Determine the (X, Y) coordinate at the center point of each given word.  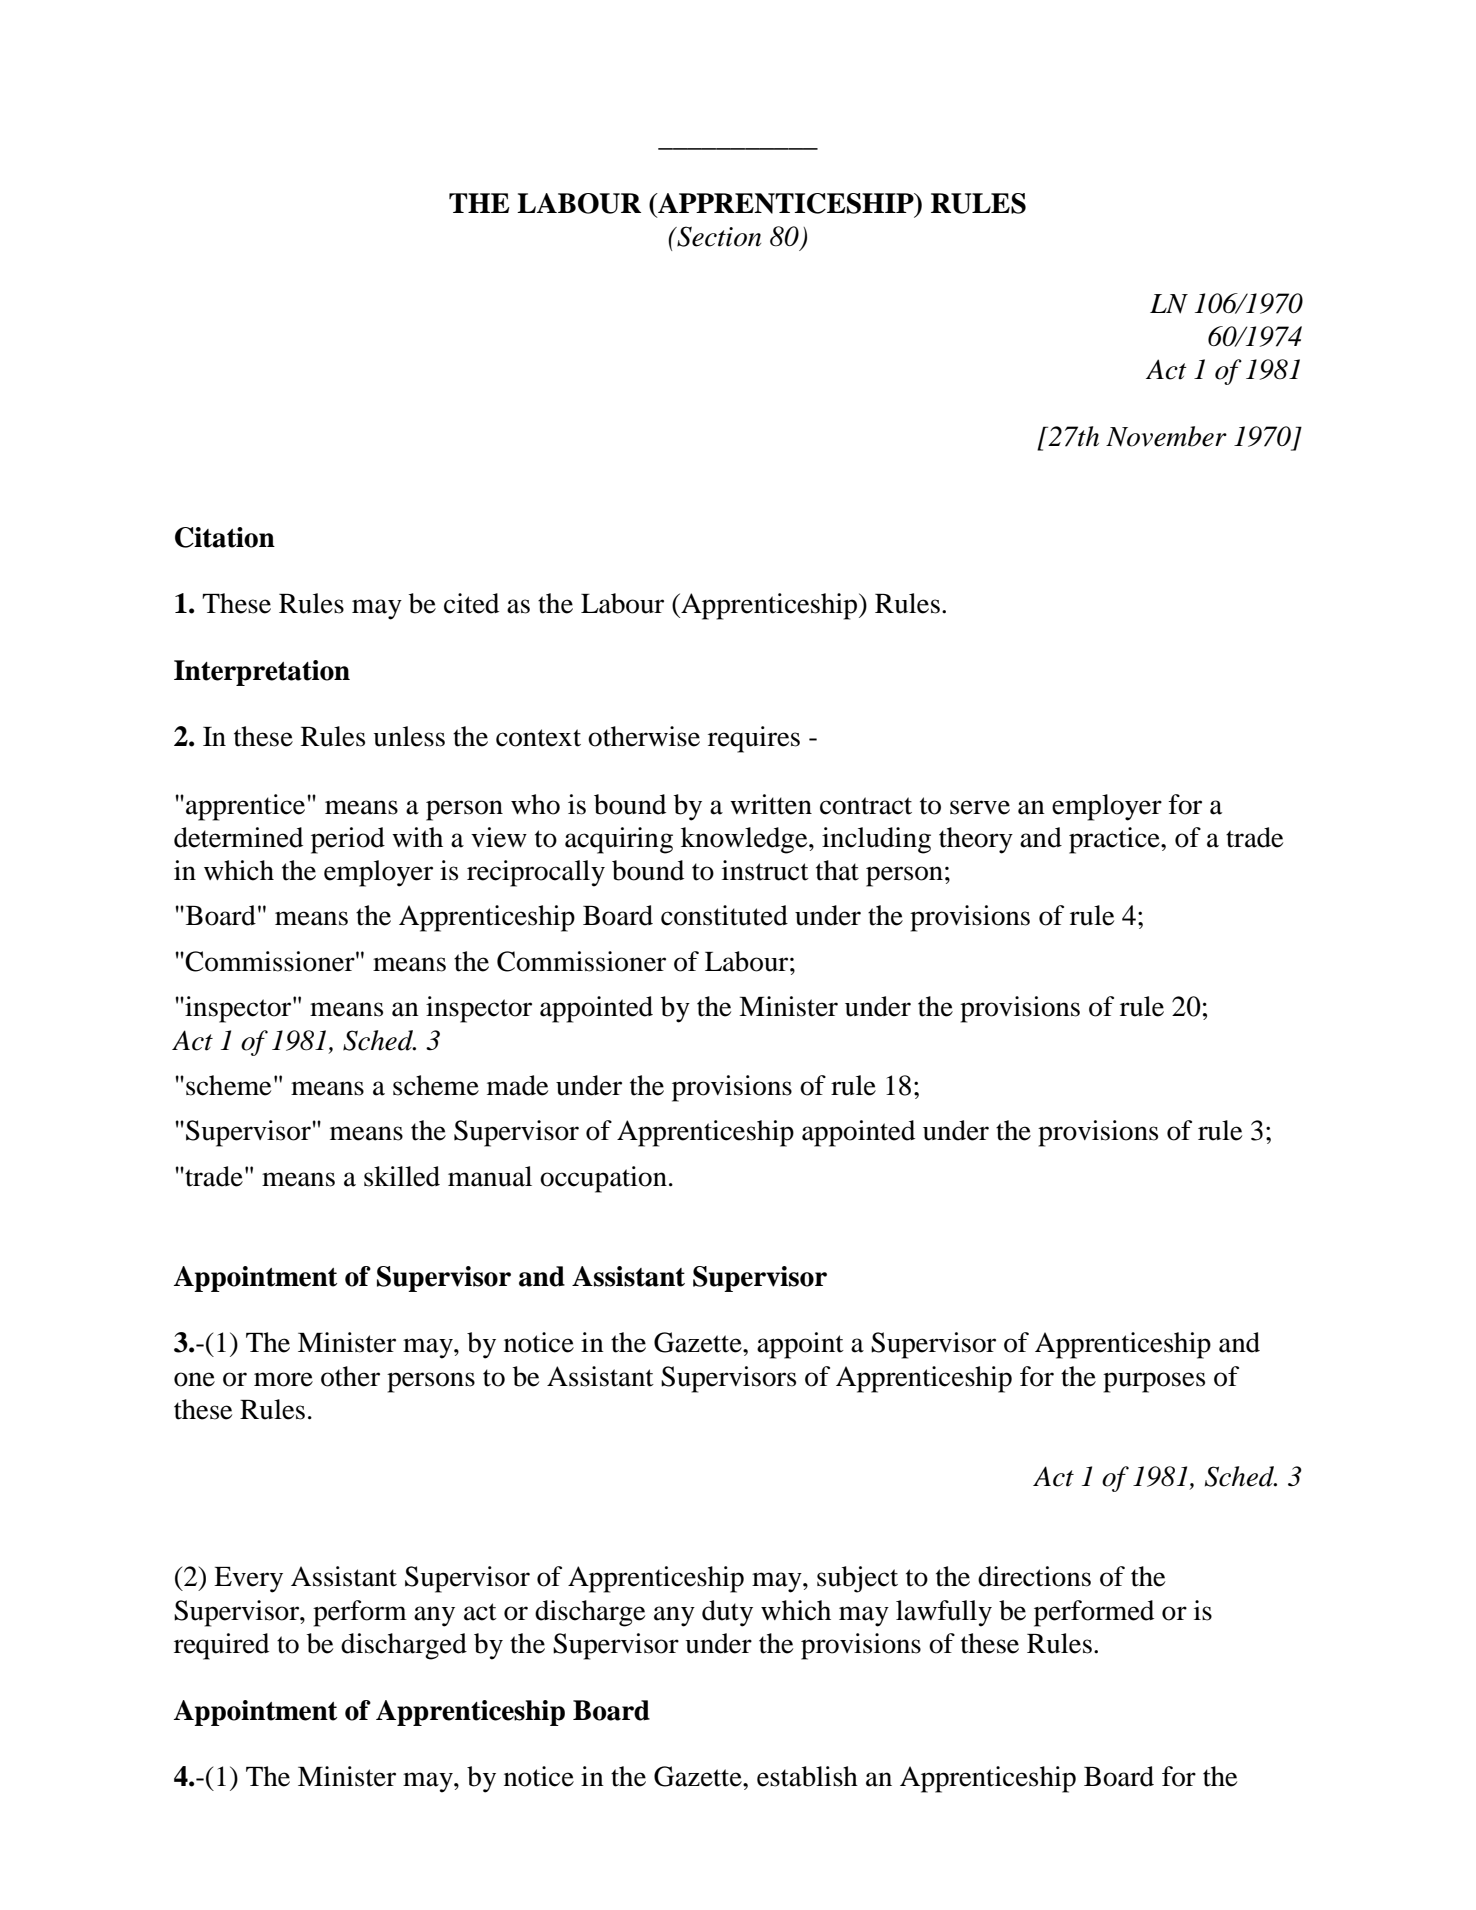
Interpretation (262, 673)
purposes (1154, 1382)
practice (1115, 840)
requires (754, 739)
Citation (225, 537)
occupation (603, 1179)
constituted (724, 915)
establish (807, 1776)
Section (718, 236)
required (221, 1646)
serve (980, 807)
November (1166, 436)
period (348, 840)
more (283, 1379)
